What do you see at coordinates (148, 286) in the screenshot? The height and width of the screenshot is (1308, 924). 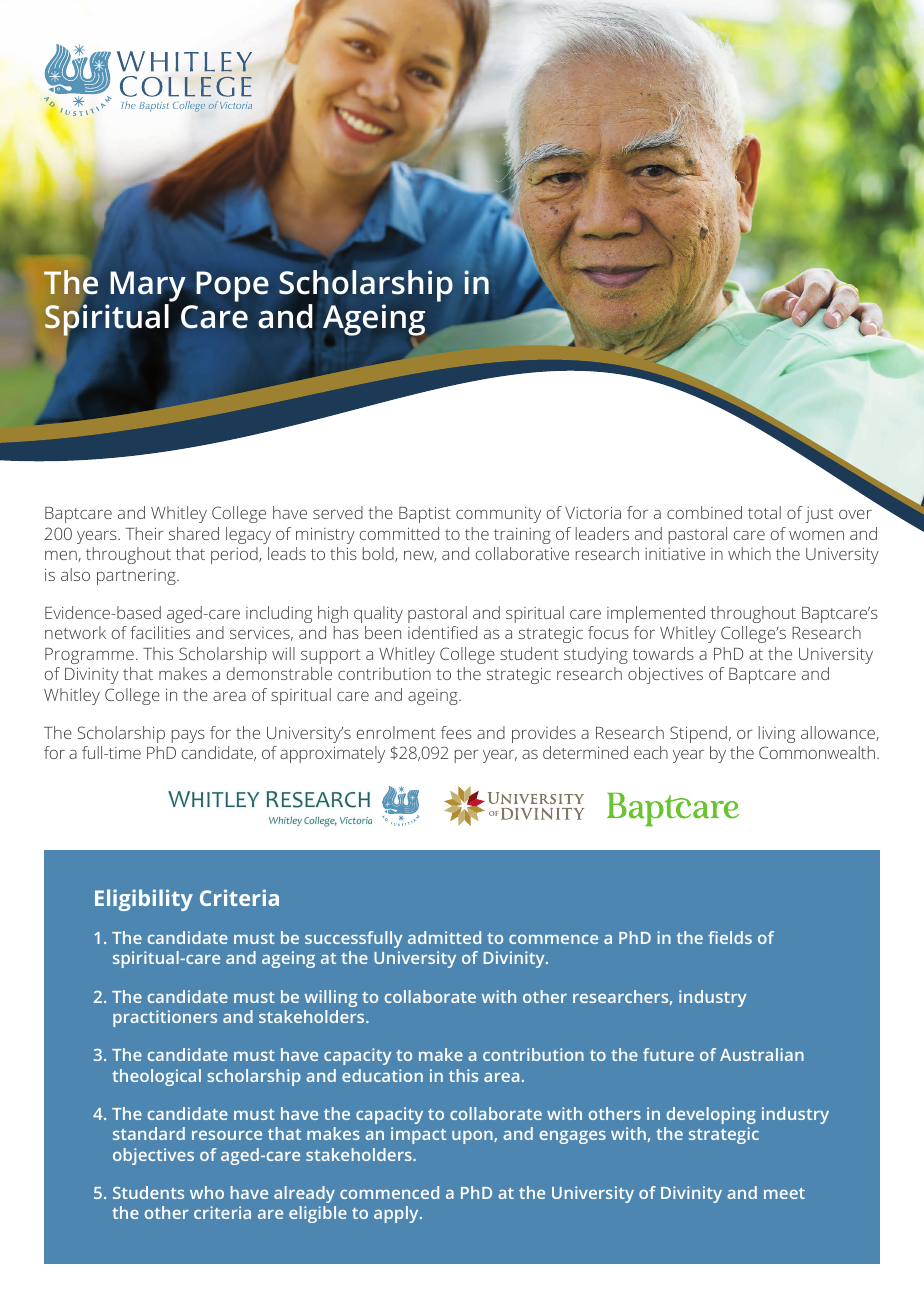 I see `Mary` at bounding box center [148, 286].
